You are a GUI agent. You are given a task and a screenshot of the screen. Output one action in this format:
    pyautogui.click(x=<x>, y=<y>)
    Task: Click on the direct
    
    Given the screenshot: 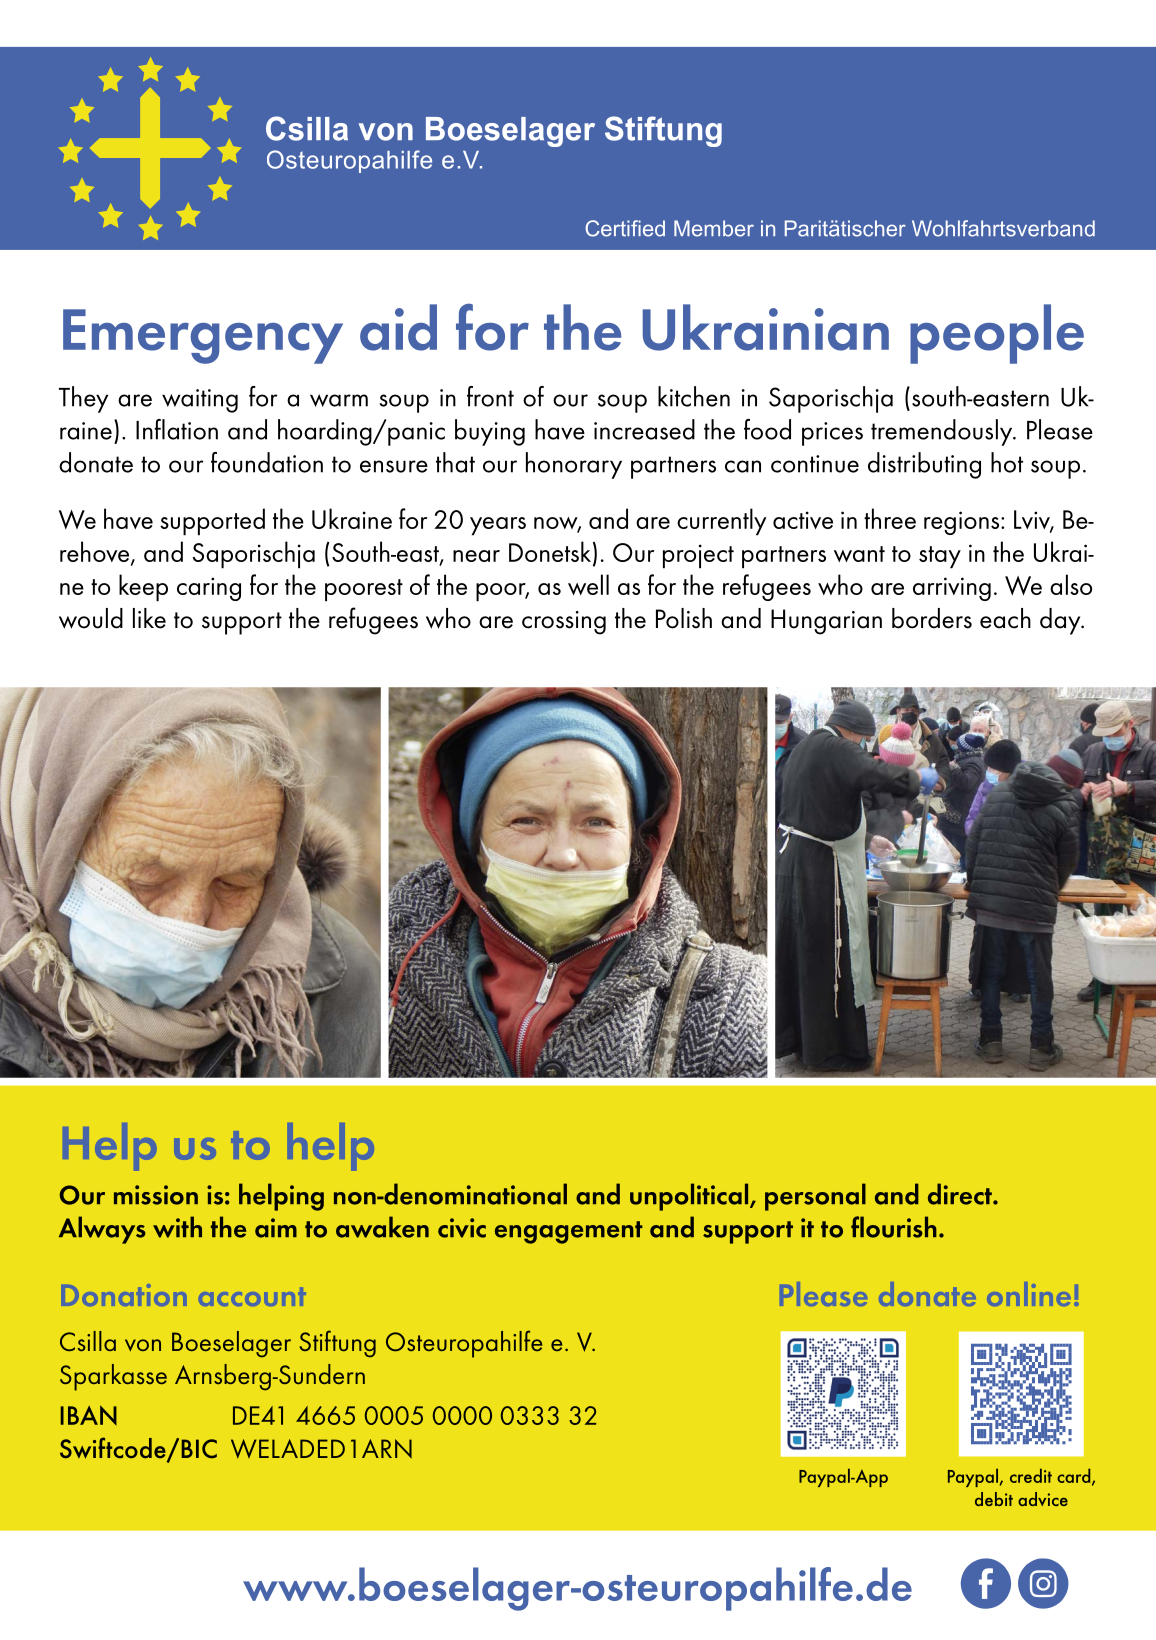 What is the action you would take?
    pyautogui.click(x=961, y=1194)
